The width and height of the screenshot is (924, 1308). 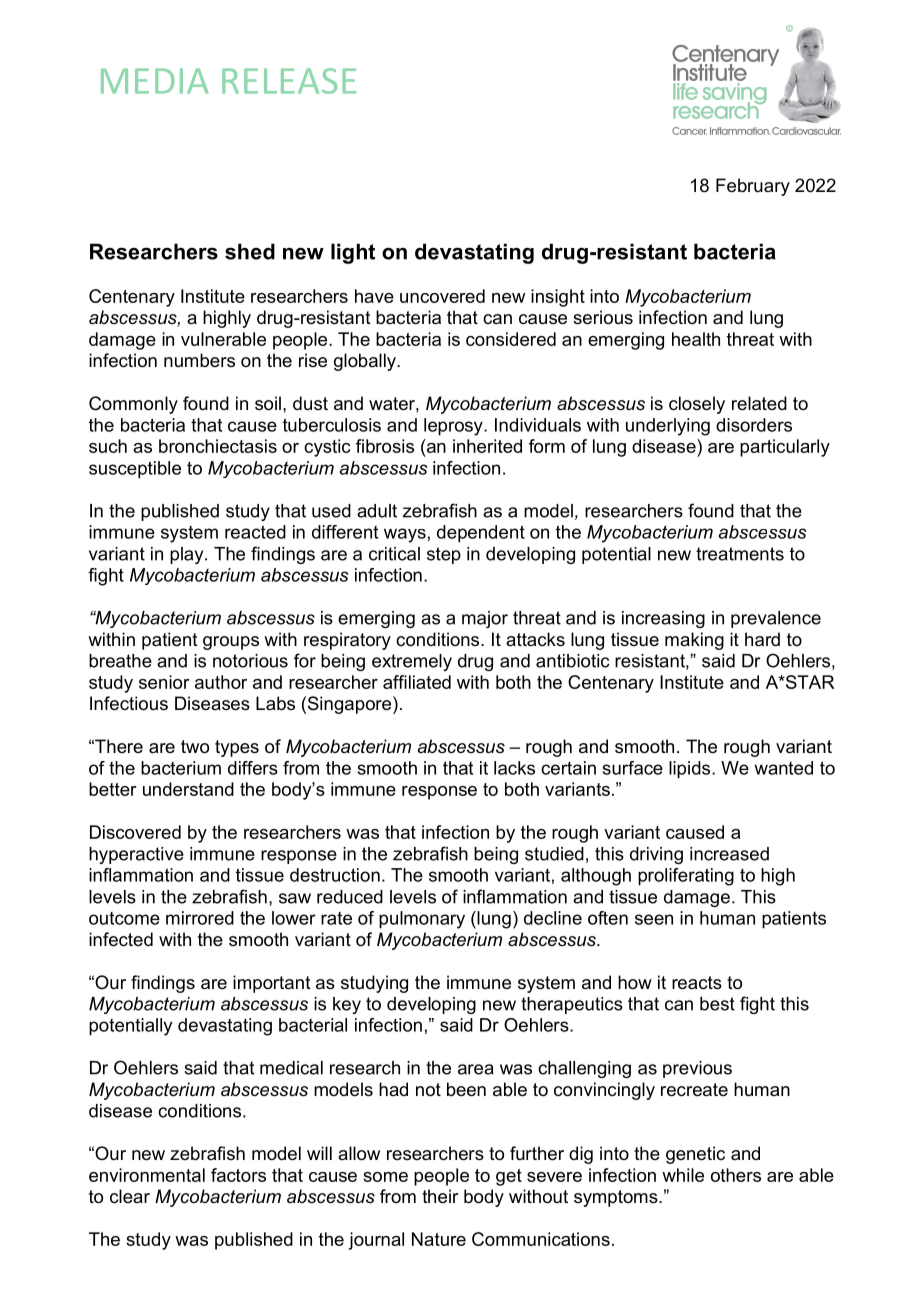 I want to click on bronchiectasis, so click(x=218, y=446).
